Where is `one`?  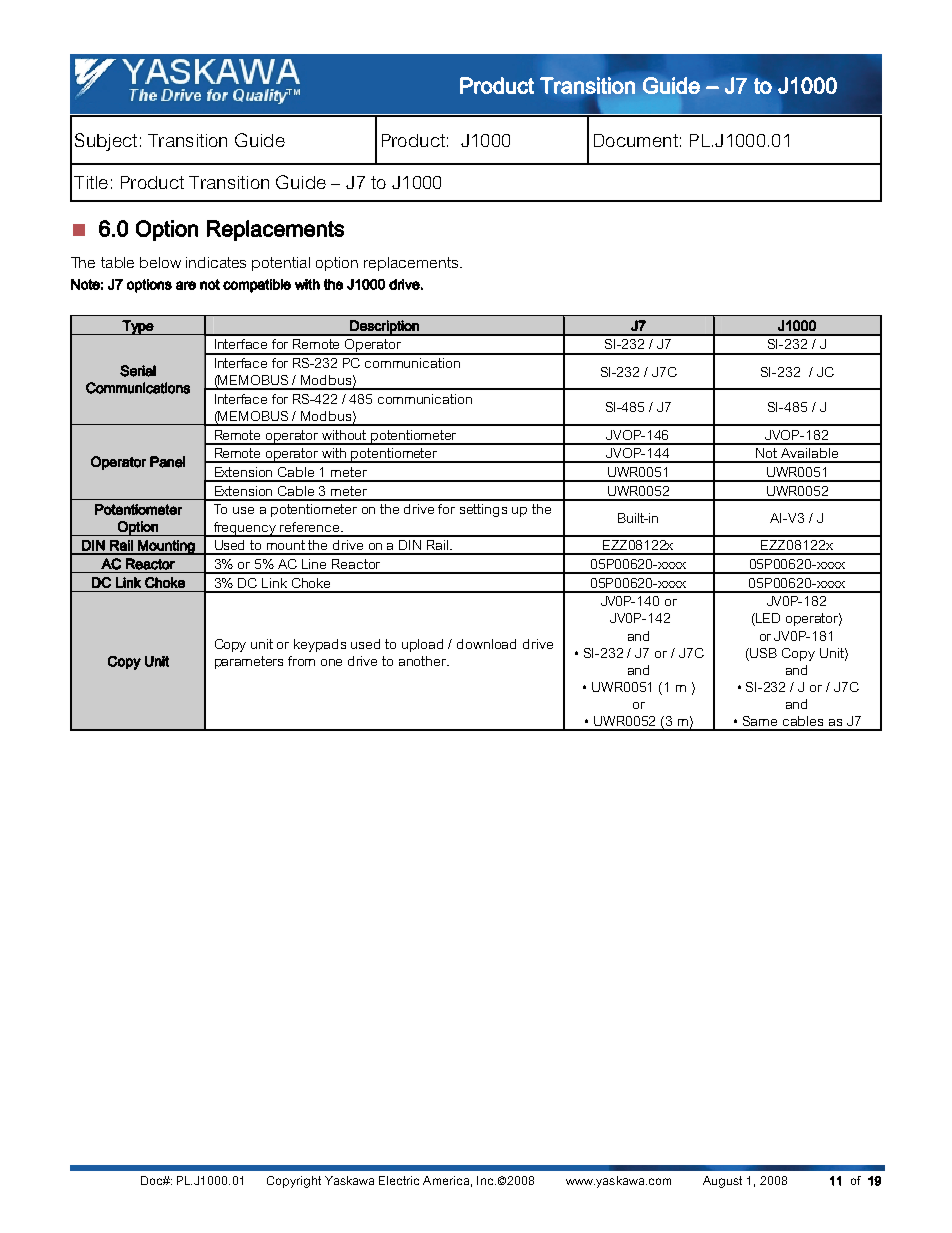
one is located at coordinates (331, 662).
